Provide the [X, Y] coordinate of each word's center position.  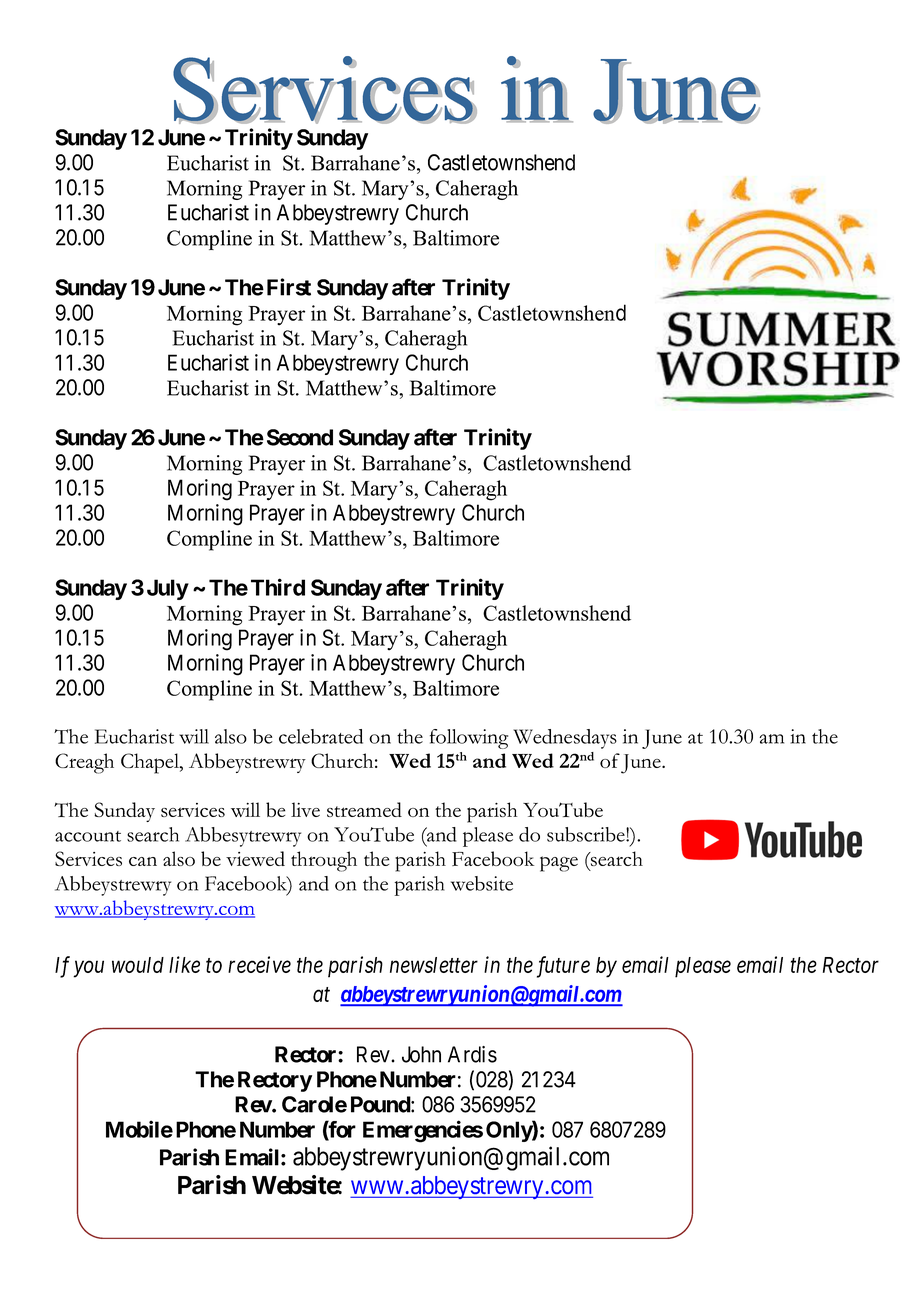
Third [278, 587]
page [559, 864]
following [469, 739]
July [168, 589]
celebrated [321, 736]
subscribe [587, 834]
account [88, 836]
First [289, 287]
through [324, 861]
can [143, 861]
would [138, 965]
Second [300, 437]
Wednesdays [565, 739]
